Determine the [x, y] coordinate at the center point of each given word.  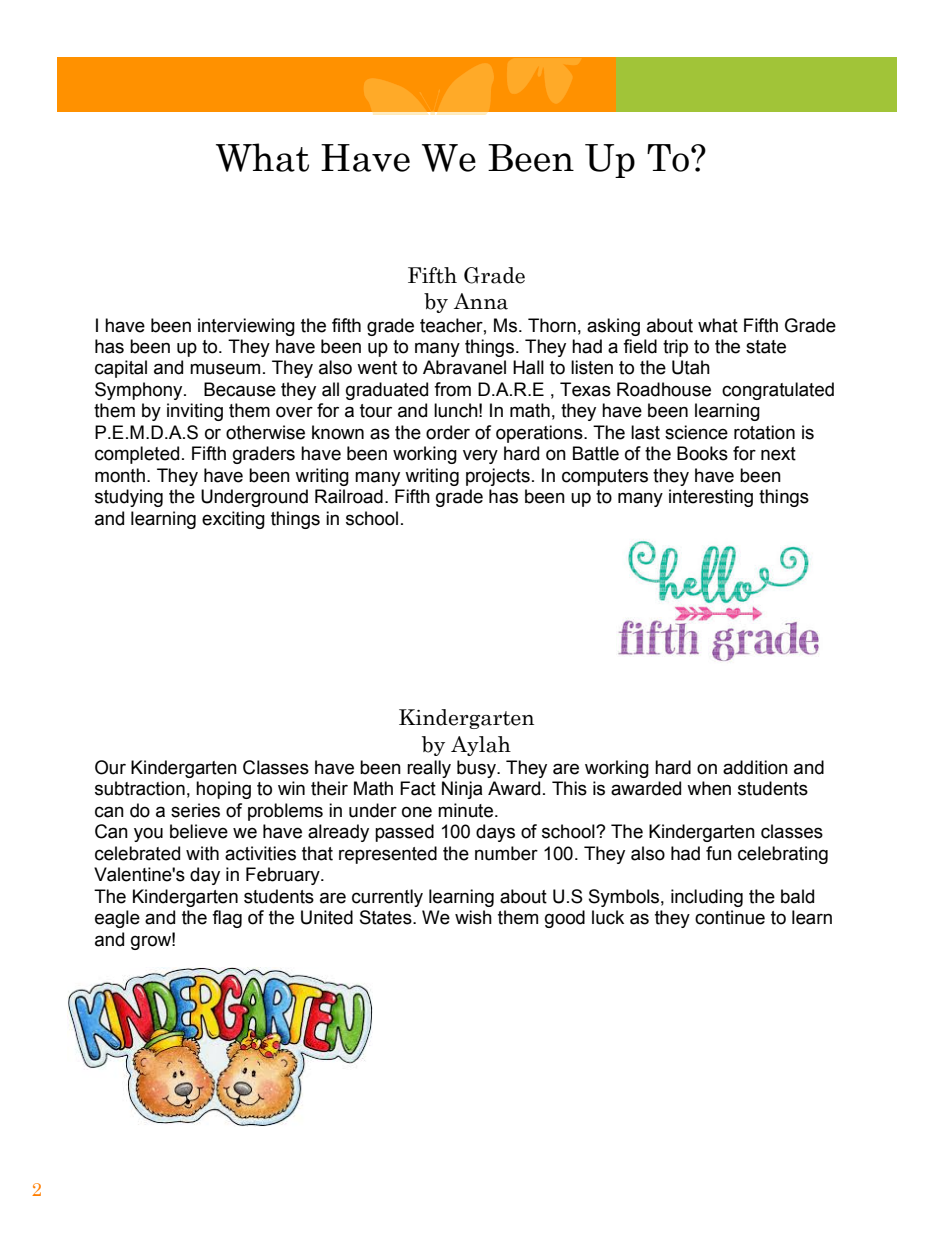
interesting [711, 498]
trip [675, 348]
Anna [481, 301]
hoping [223, 790]
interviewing [246, 327]
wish [473, 917]
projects [498, 477]
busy [477, 769]
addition [755, 767]
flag [227, 919]
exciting [233, 520]
